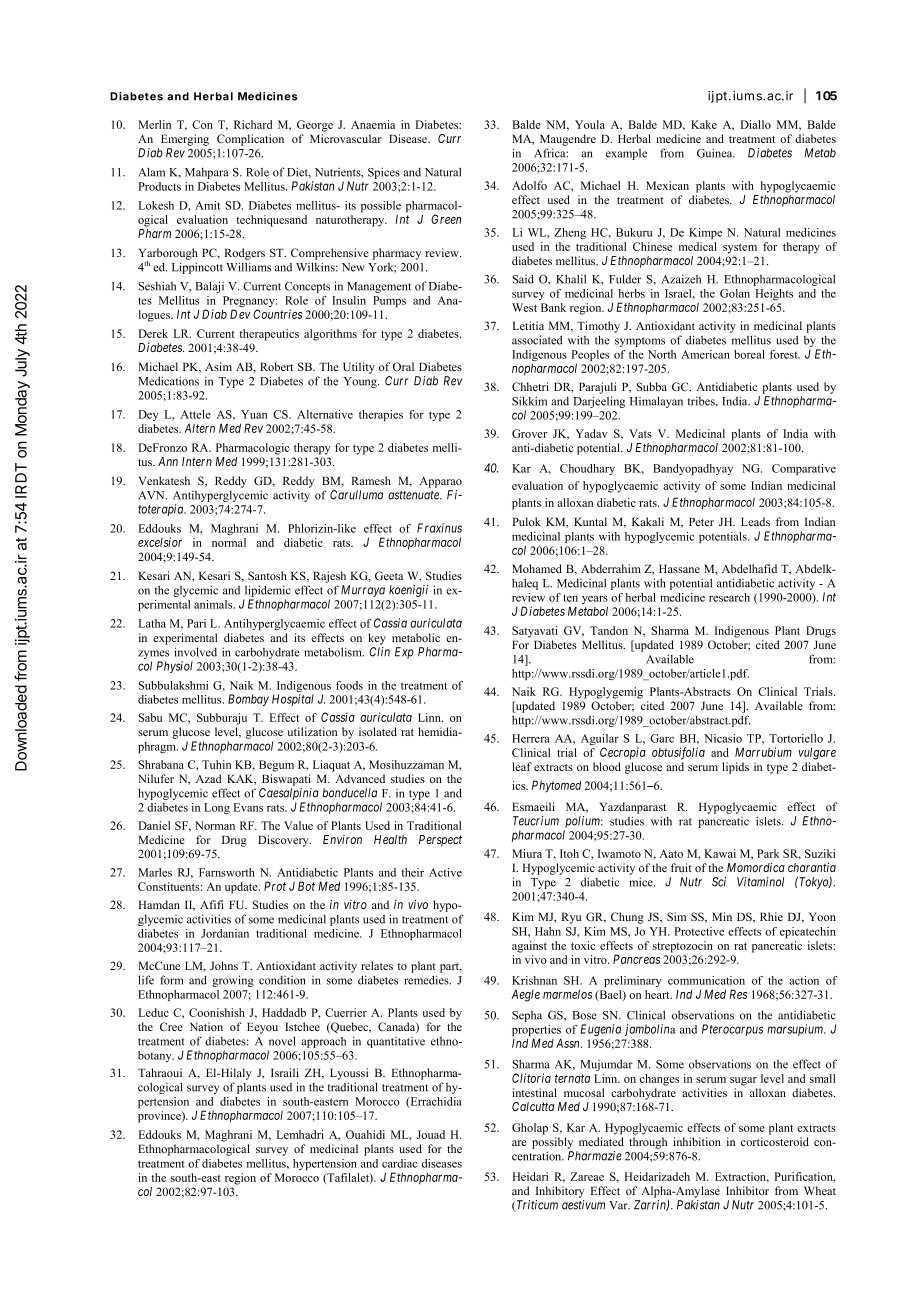 This document has height=1308, width=924. I want to click on Complication, so click(250, 140).
